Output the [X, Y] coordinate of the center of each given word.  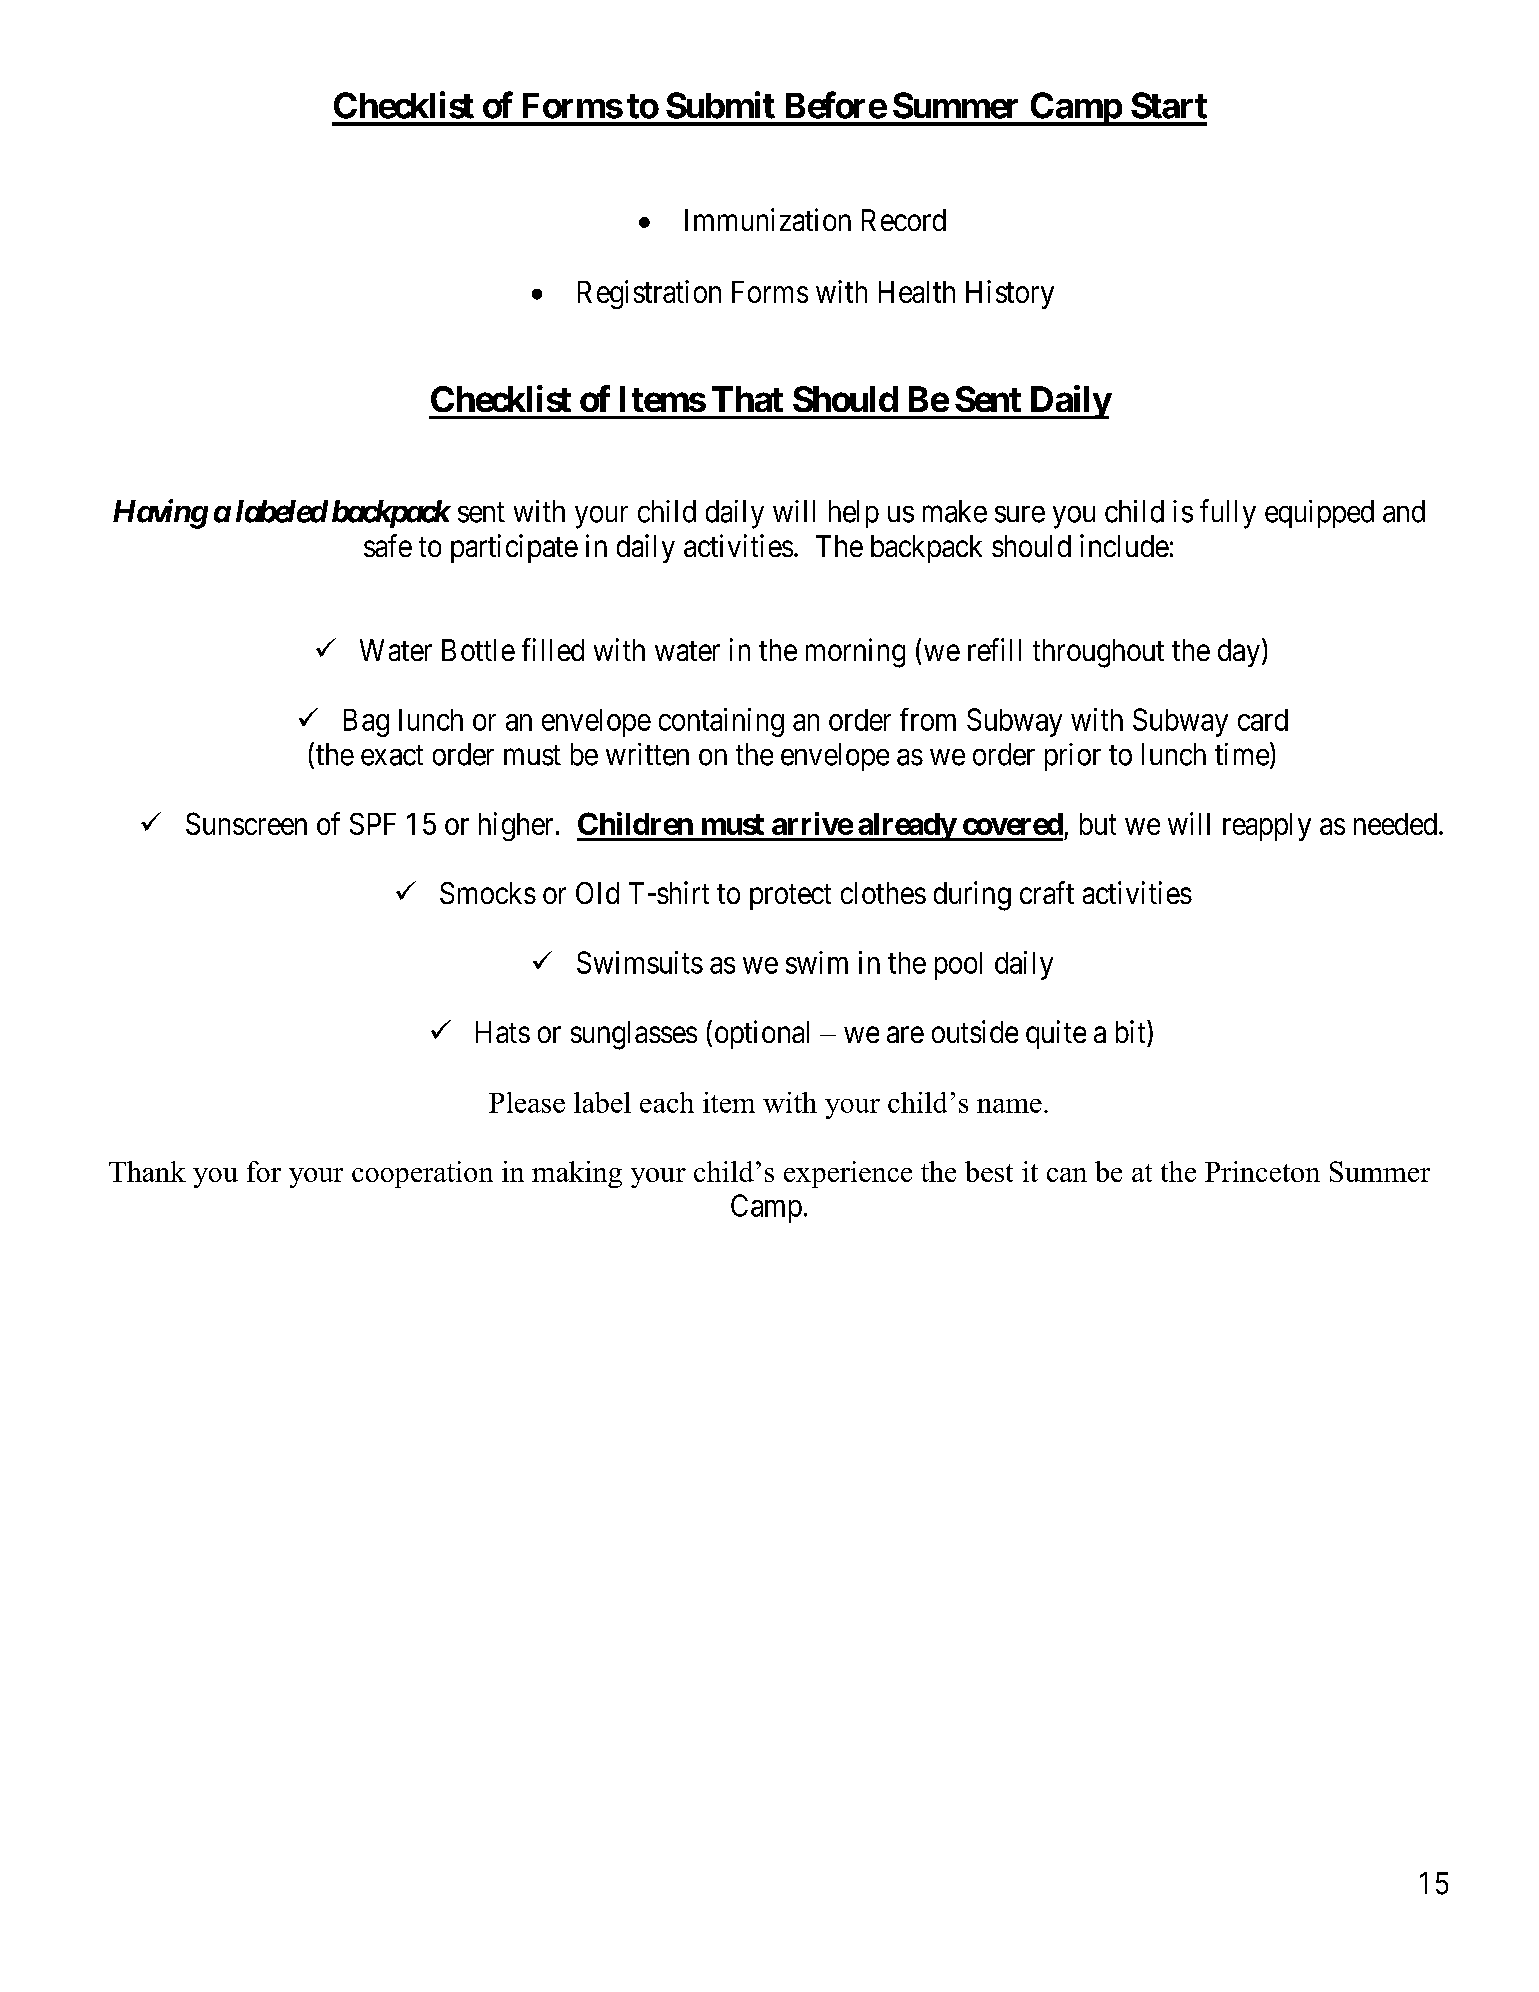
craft [1047, 892]
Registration [649, 294]
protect [790, 897]
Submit [720, 105]
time [1242, 754]
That [747, 399]
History [1010, 294]
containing [721, 722]
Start [1169, 105]
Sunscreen [246, 823]
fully [1228, 514]
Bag [366, 723]
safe [388, 545]
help [854, 514]
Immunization [768, 219]
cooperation [422, 1174]
